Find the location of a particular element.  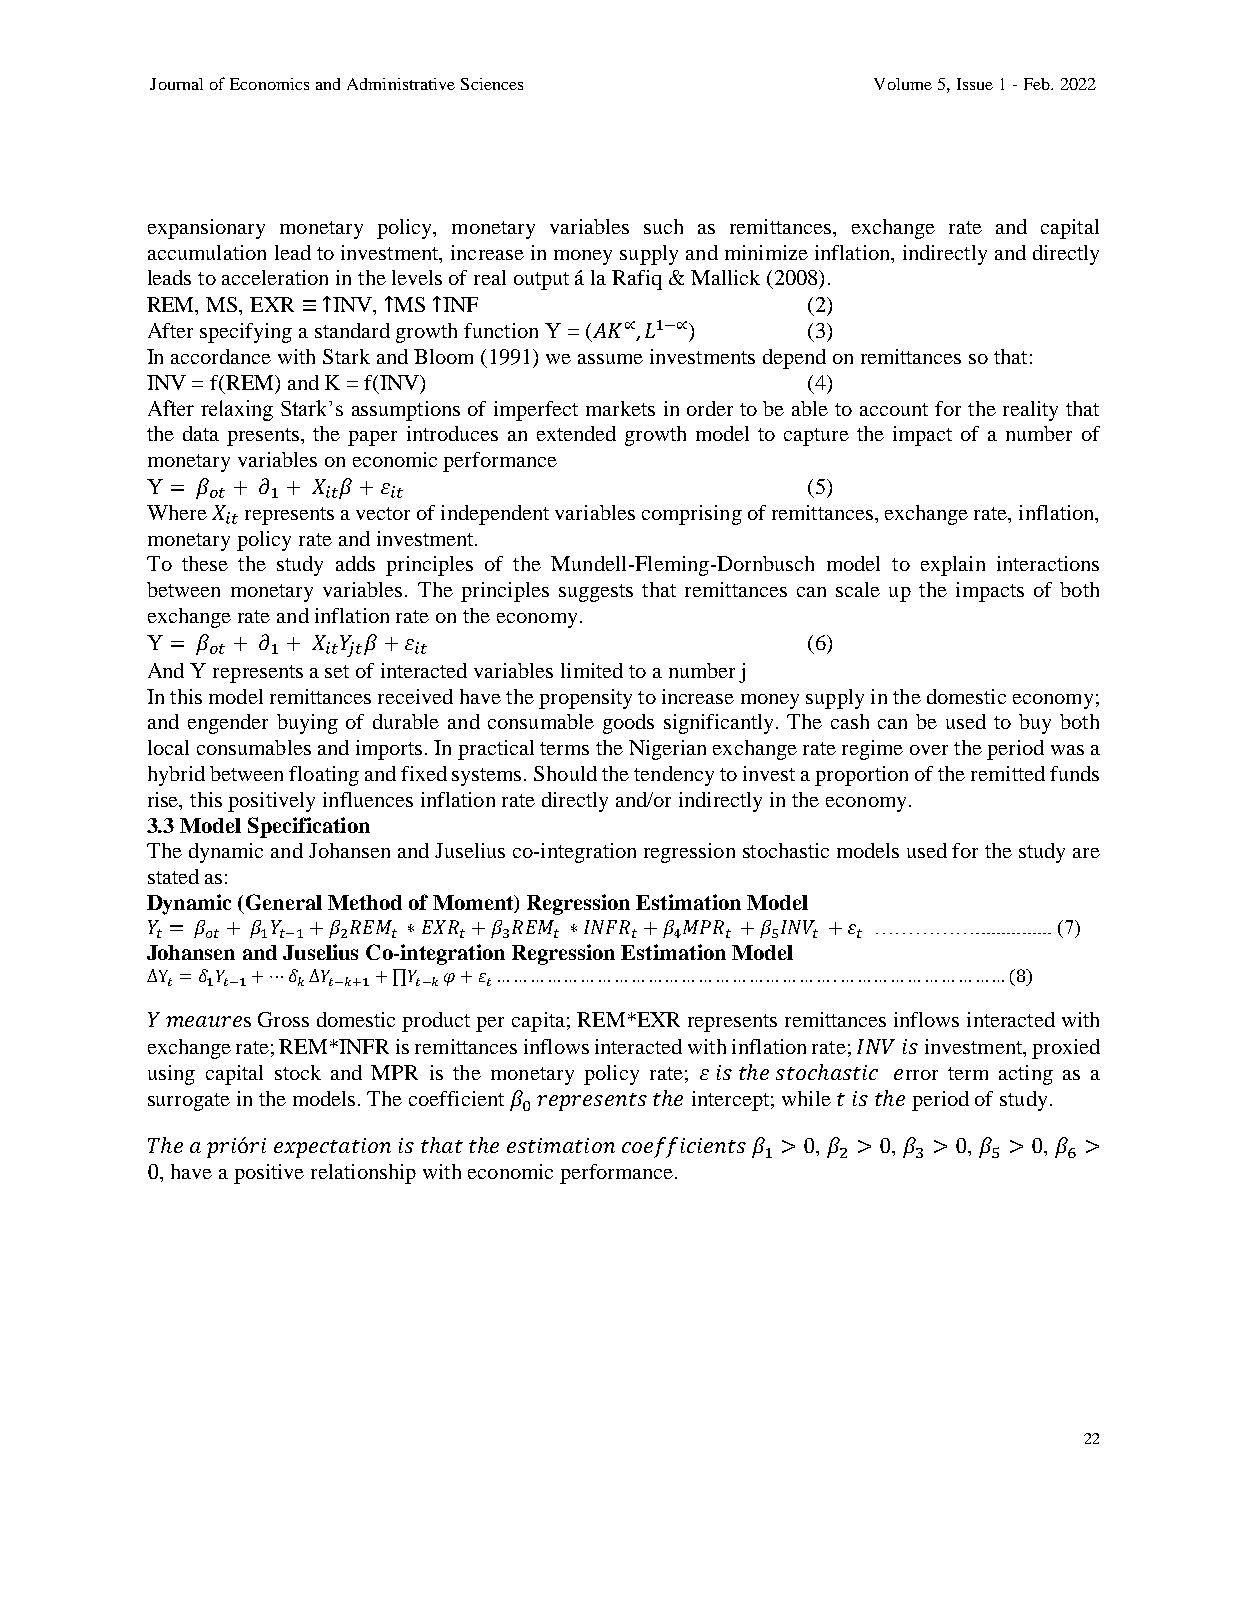

Sciences is located at coordinates (492, 84).
